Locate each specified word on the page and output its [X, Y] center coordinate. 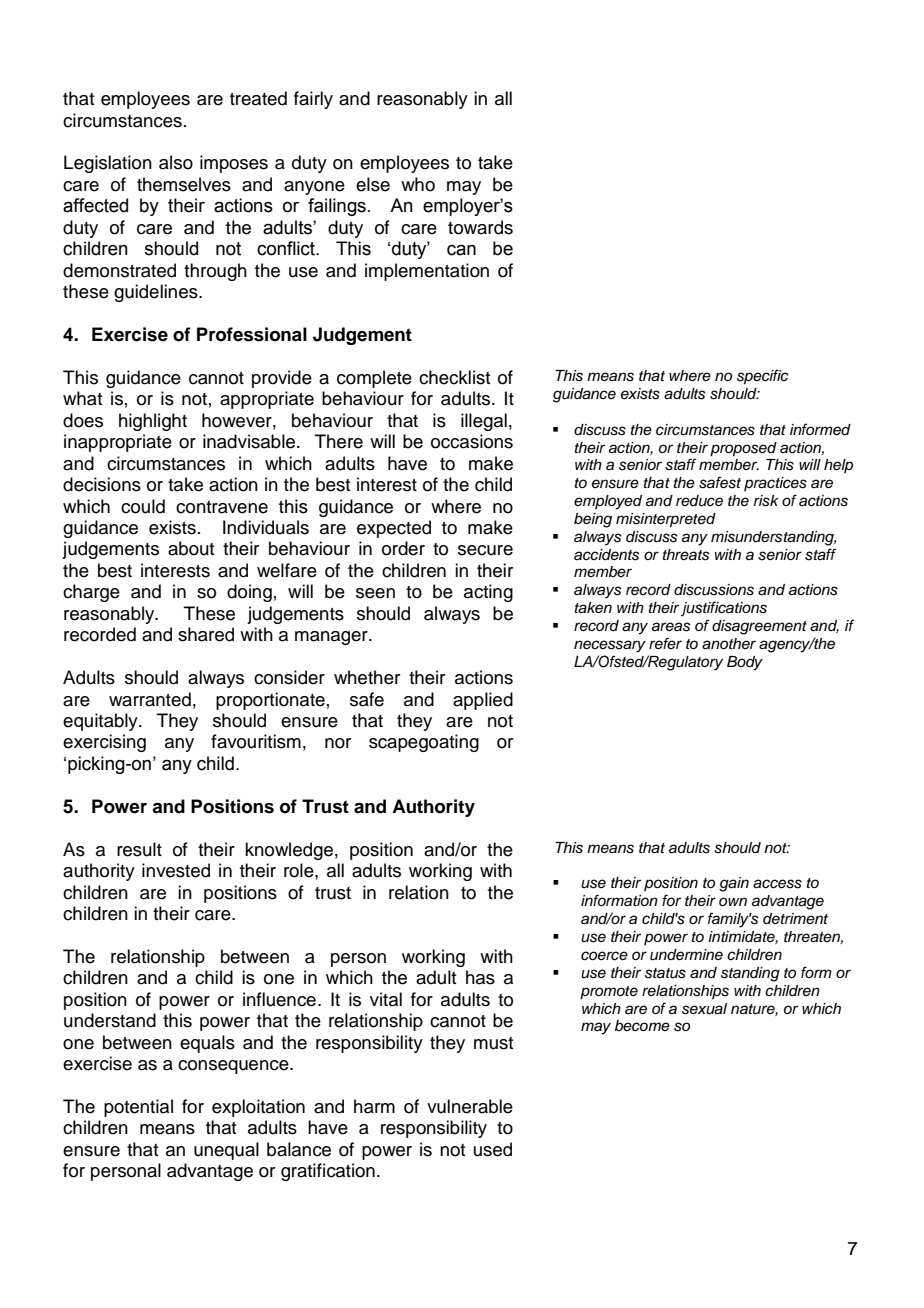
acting [488, 593]
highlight [153, 422]
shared [206, 634]
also [176, 162]
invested [176, 870]
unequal [226, 1151]
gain [734, 884]
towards [480, 227]
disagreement [759, 627]
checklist [454, 377]
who [418, 184]
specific [763, 377]
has [480, 977]
